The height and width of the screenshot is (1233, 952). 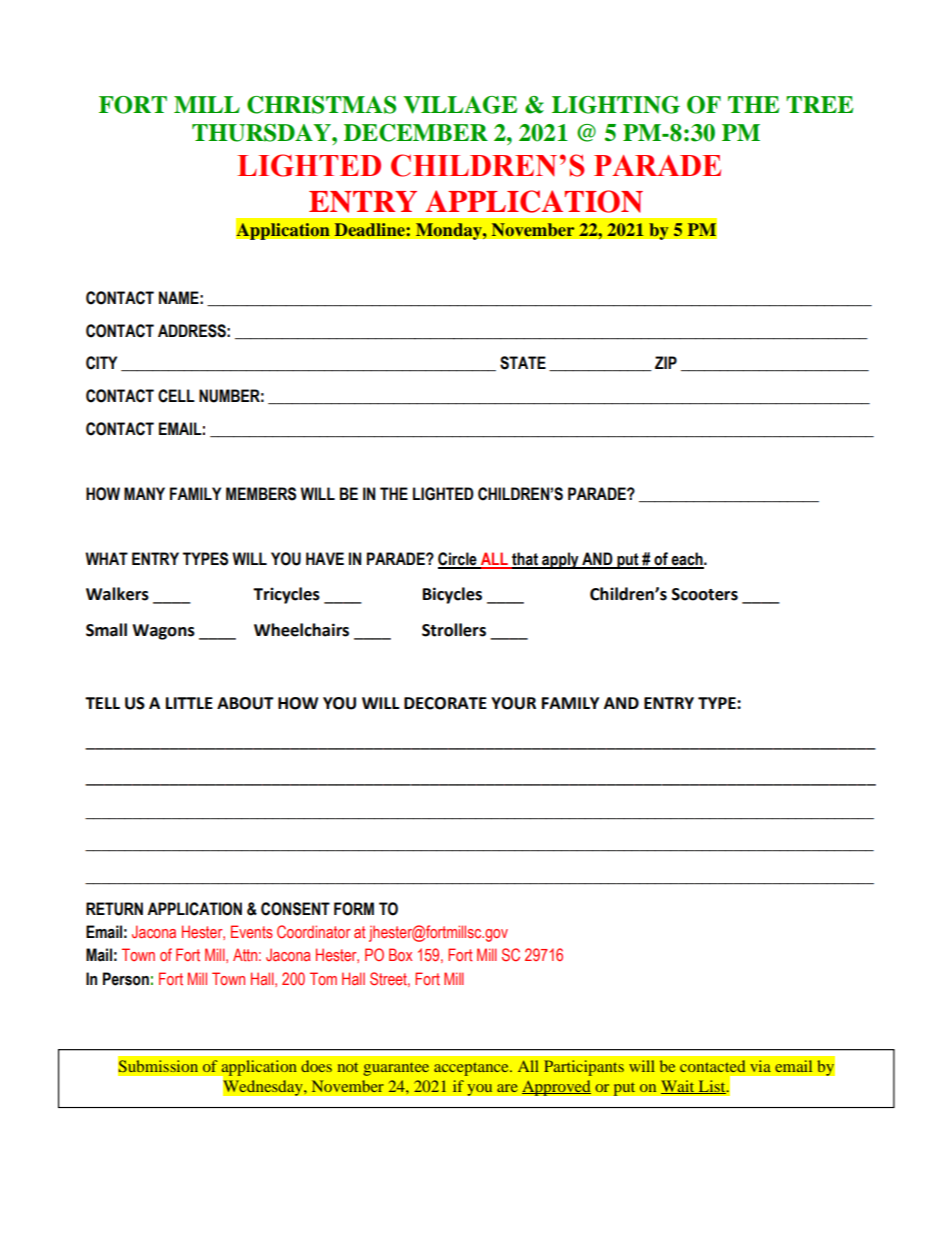 What do you see at coordinates (416, 133) in the screenshot?
I see `DECEMBER` at bounding box center [416, 133].
